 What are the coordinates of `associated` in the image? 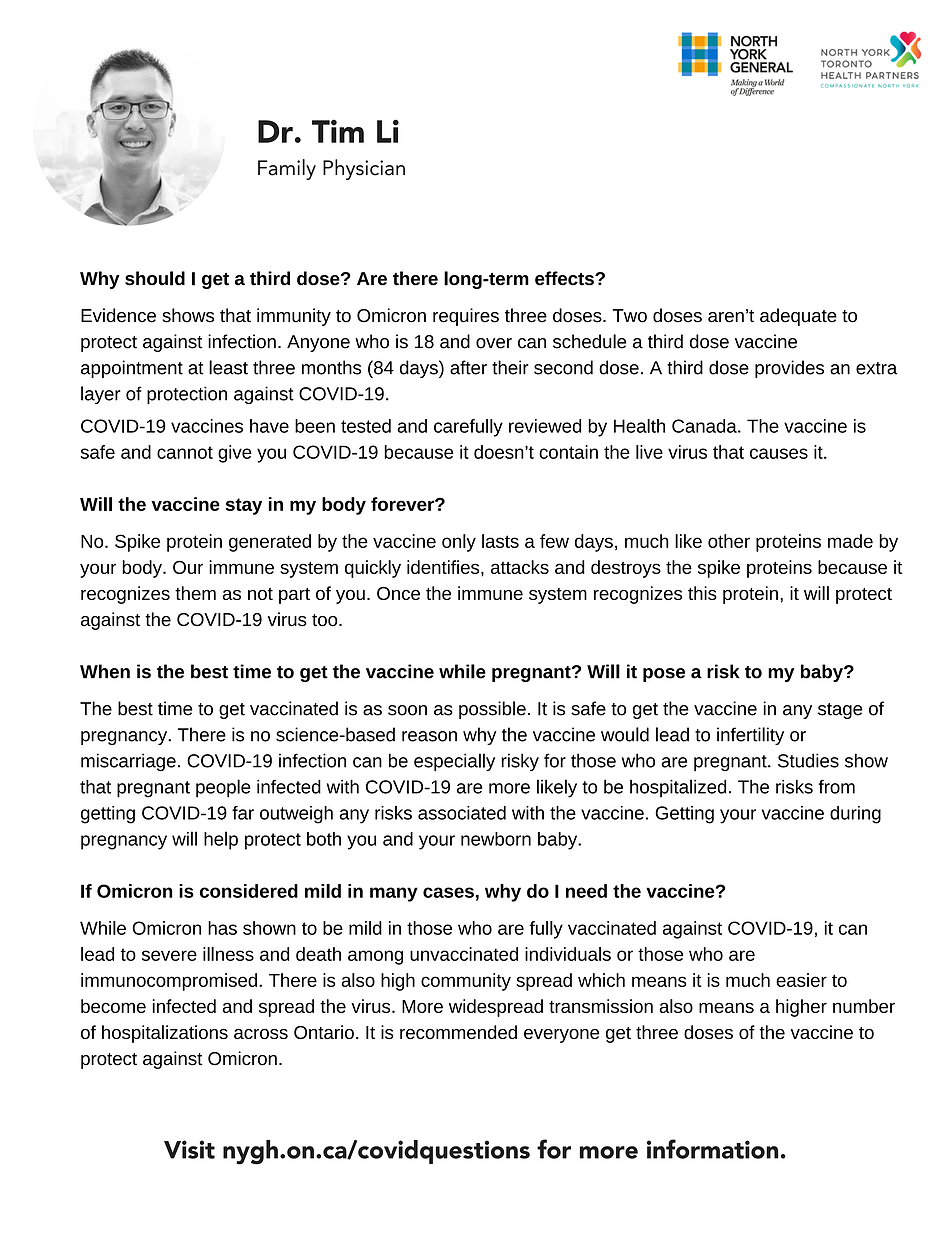 It's located at (462, 813).
